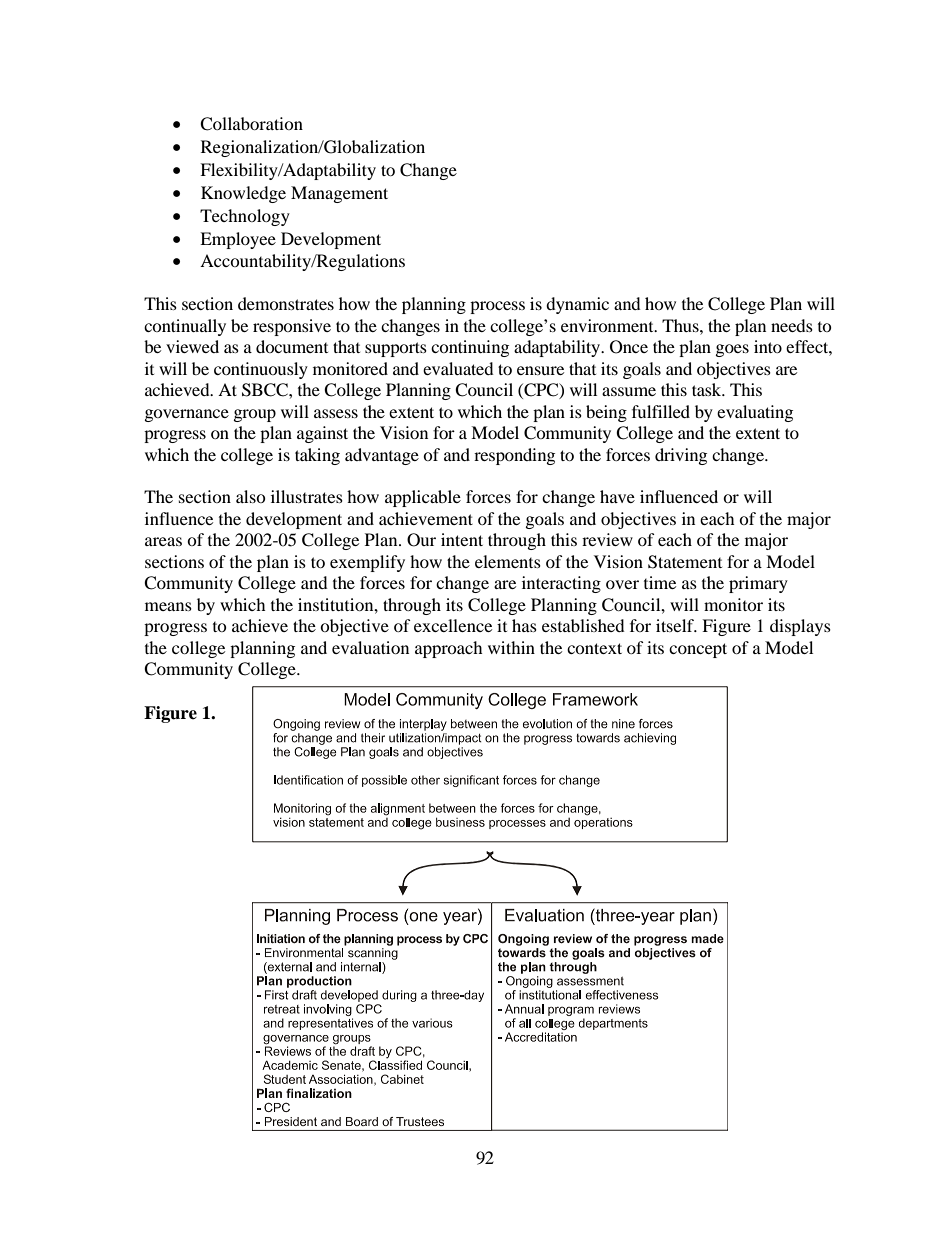  What do you see at coordinates (168, 606) in the page?
I see `means` at bounding box center [168, 606].
